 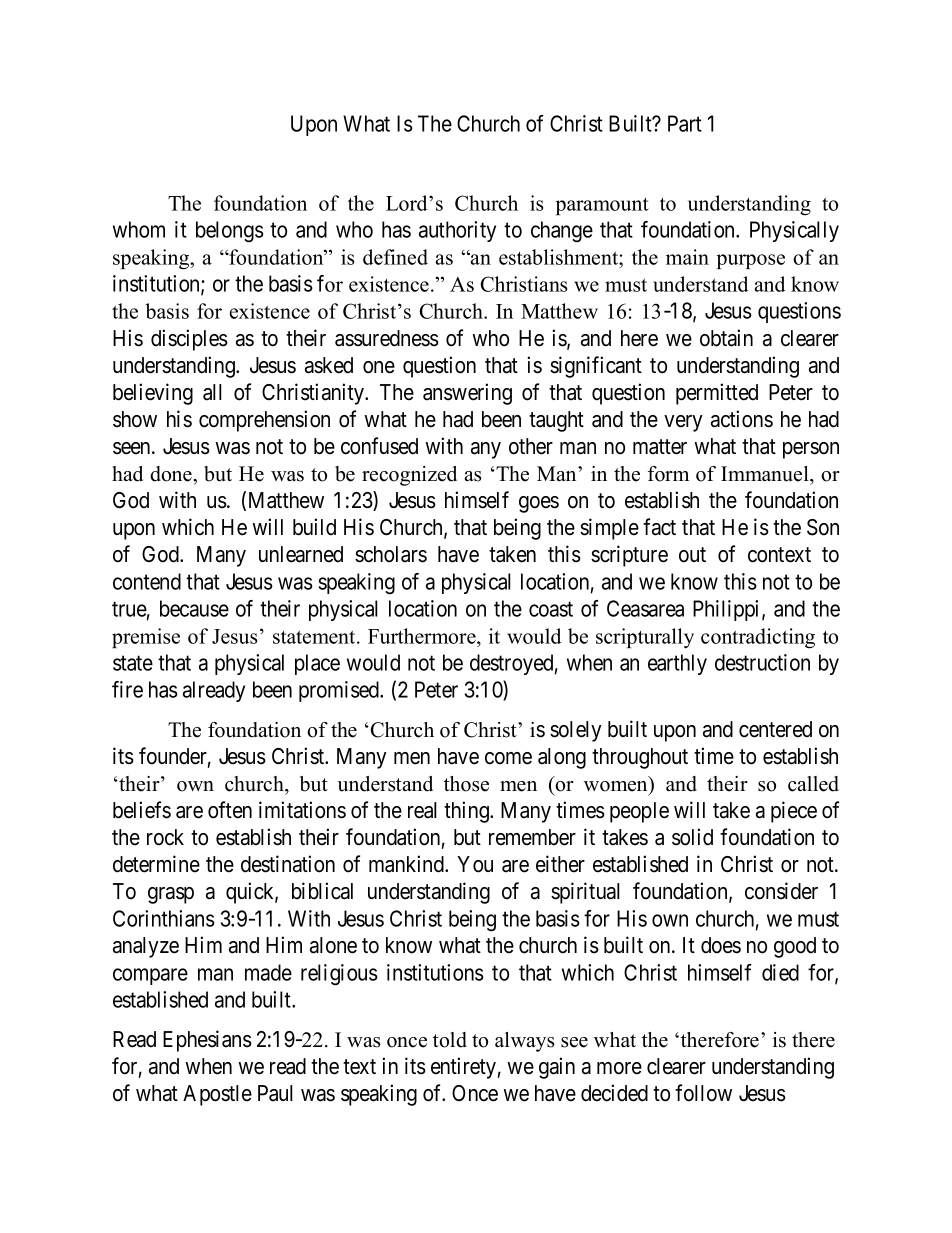 I want to click on often, so click(x=230, y=810).
